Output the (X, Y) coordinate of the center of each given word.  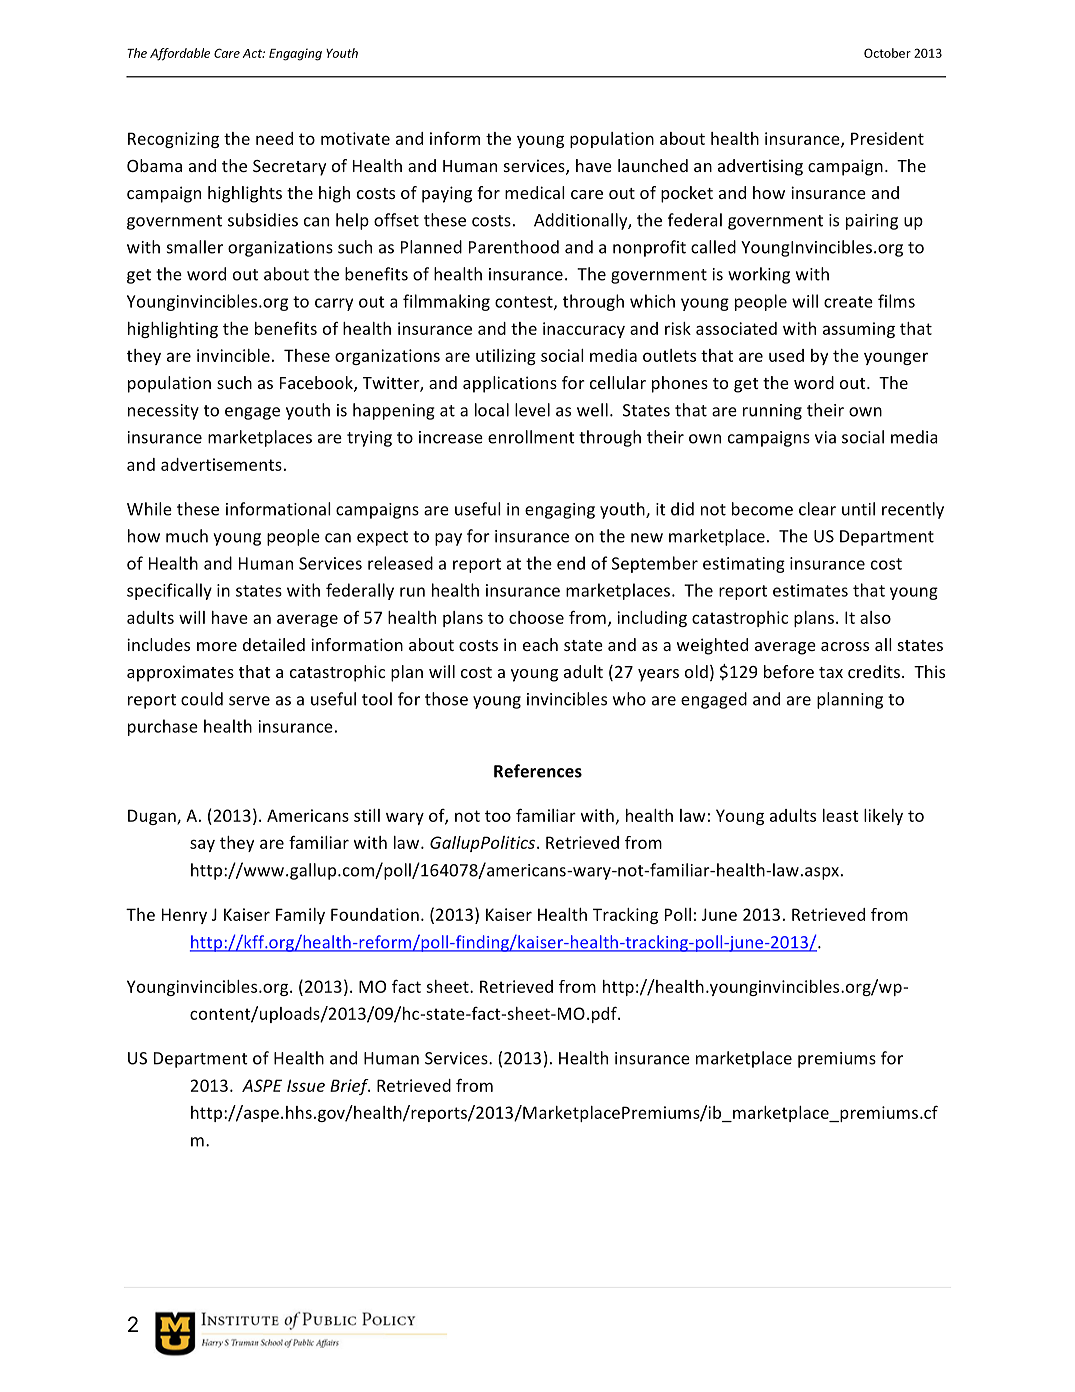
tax (831, 672)
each (540, 644)
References (538, 771)
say (202, 845)
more (217, 646)
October (887, 53)
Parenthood (514, 247)
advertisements (221, 464)
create (848, 302)
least (841, 815)
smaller (195, 247)
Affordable (180, 54)
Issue (306, 1085)
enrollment (531, 437)
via (825, 437)
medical (535, 192)
